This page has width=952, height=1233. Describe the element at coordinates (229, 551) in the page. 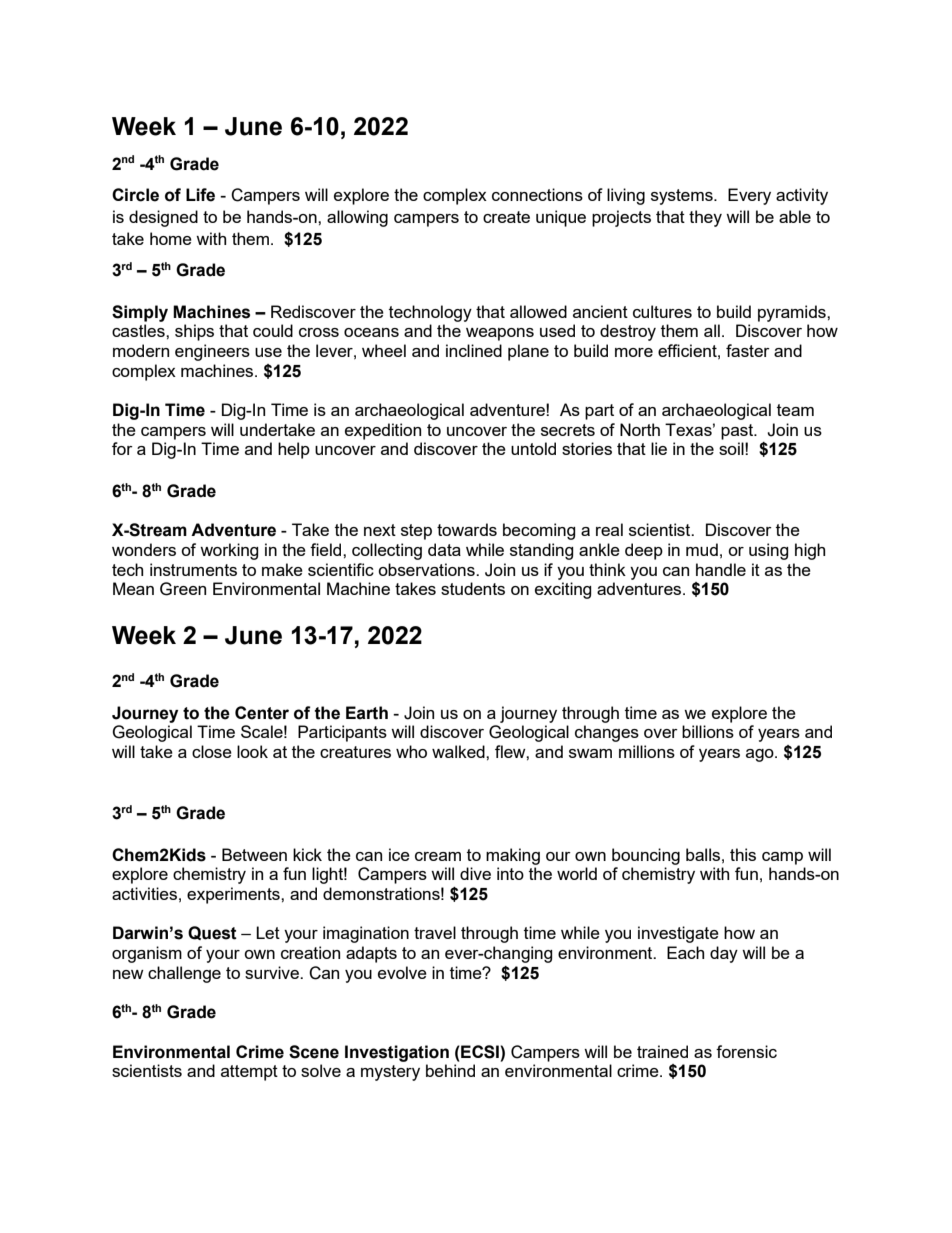

I see `working` at that location.
